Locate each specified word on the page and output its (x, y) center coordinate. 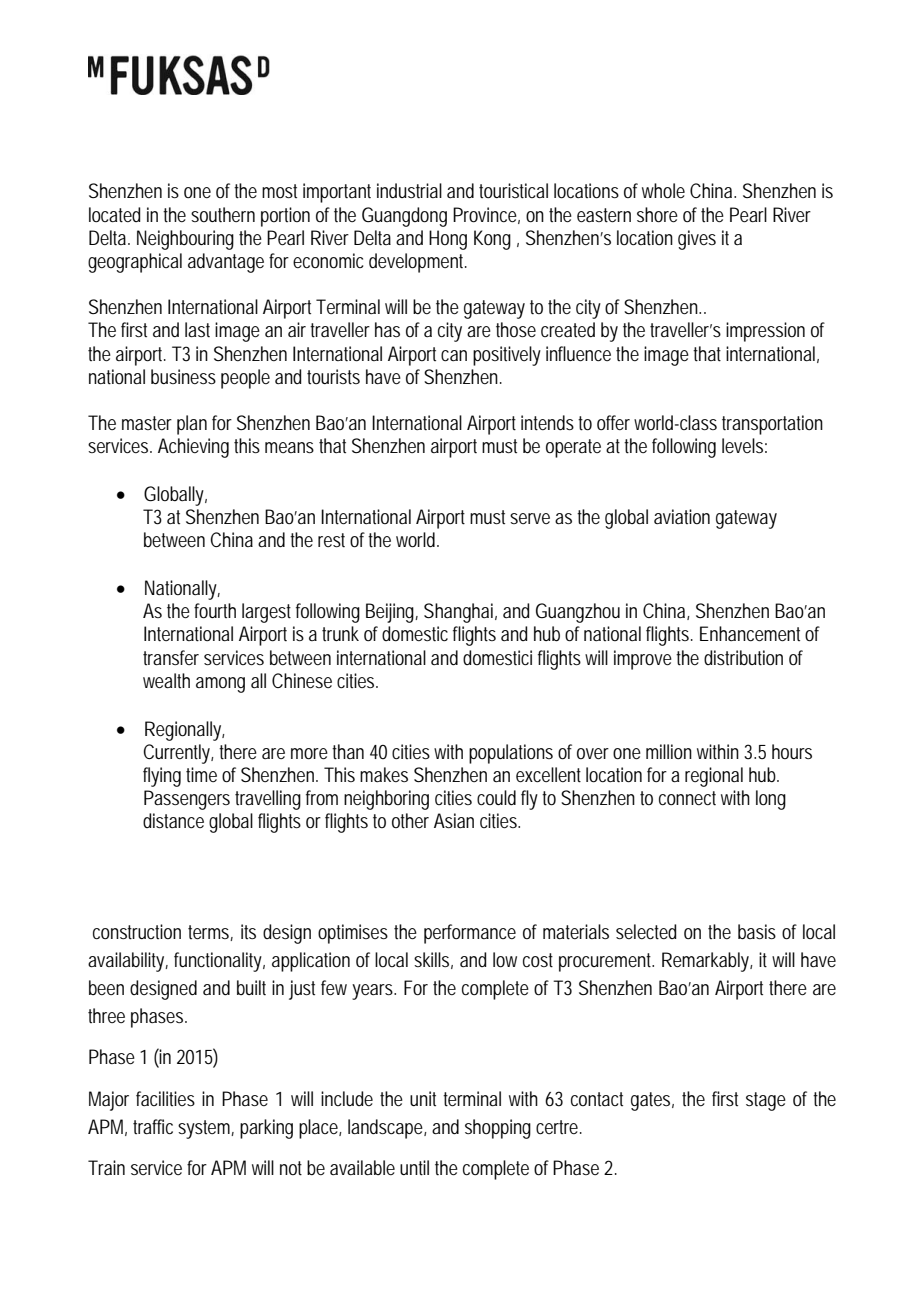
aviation (682, 516)
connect (687, 798)
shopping (498, 1129)
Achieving (193, 448)
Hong (448, 240)
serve (530, 518)
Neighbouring (185, 240)
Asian (454, 820)
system (206, 1129)
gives (697, 240)
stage (766, 1101)
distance (173, 820)
